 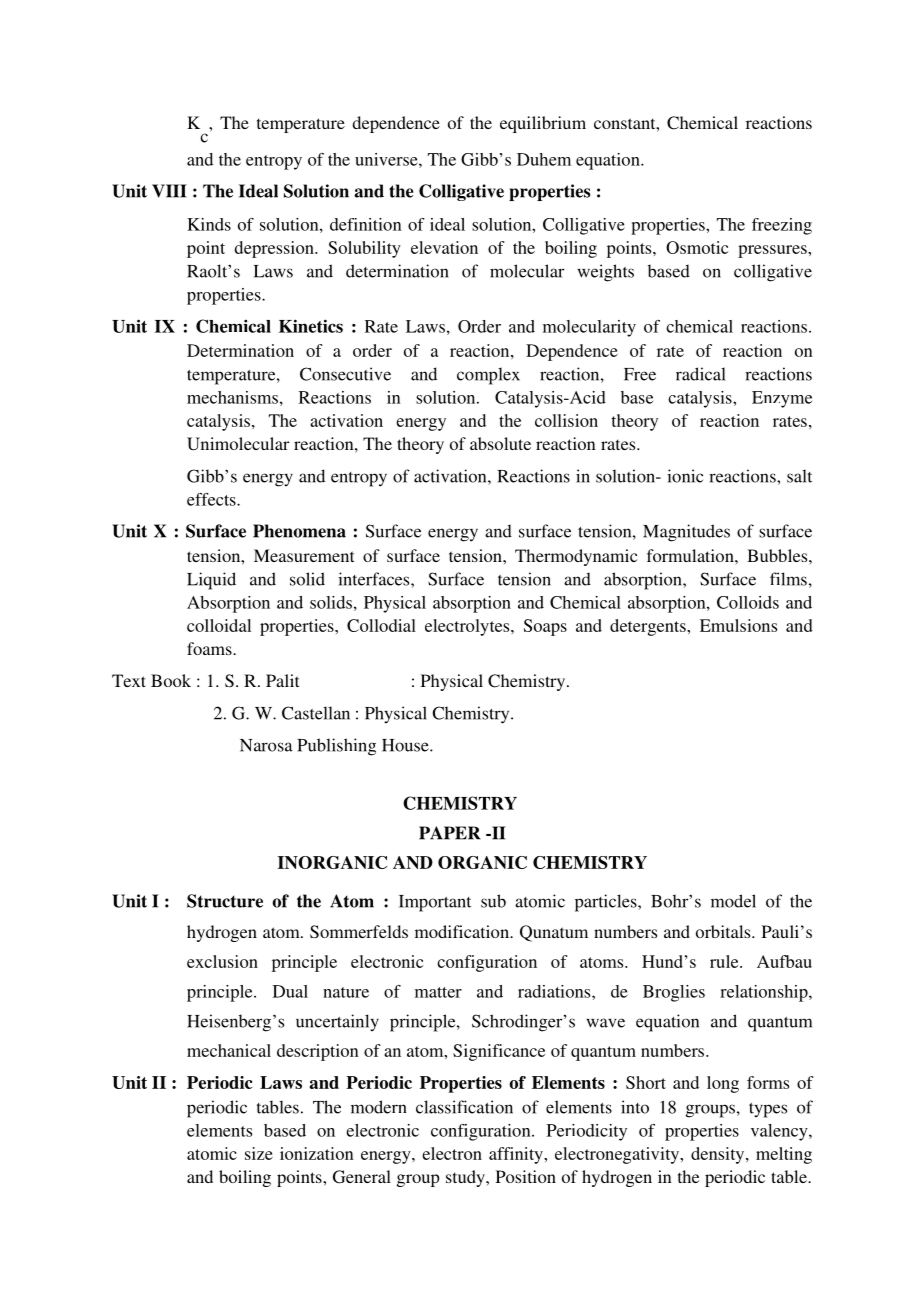 I want to click on foams, so click(x=210, y=648).
